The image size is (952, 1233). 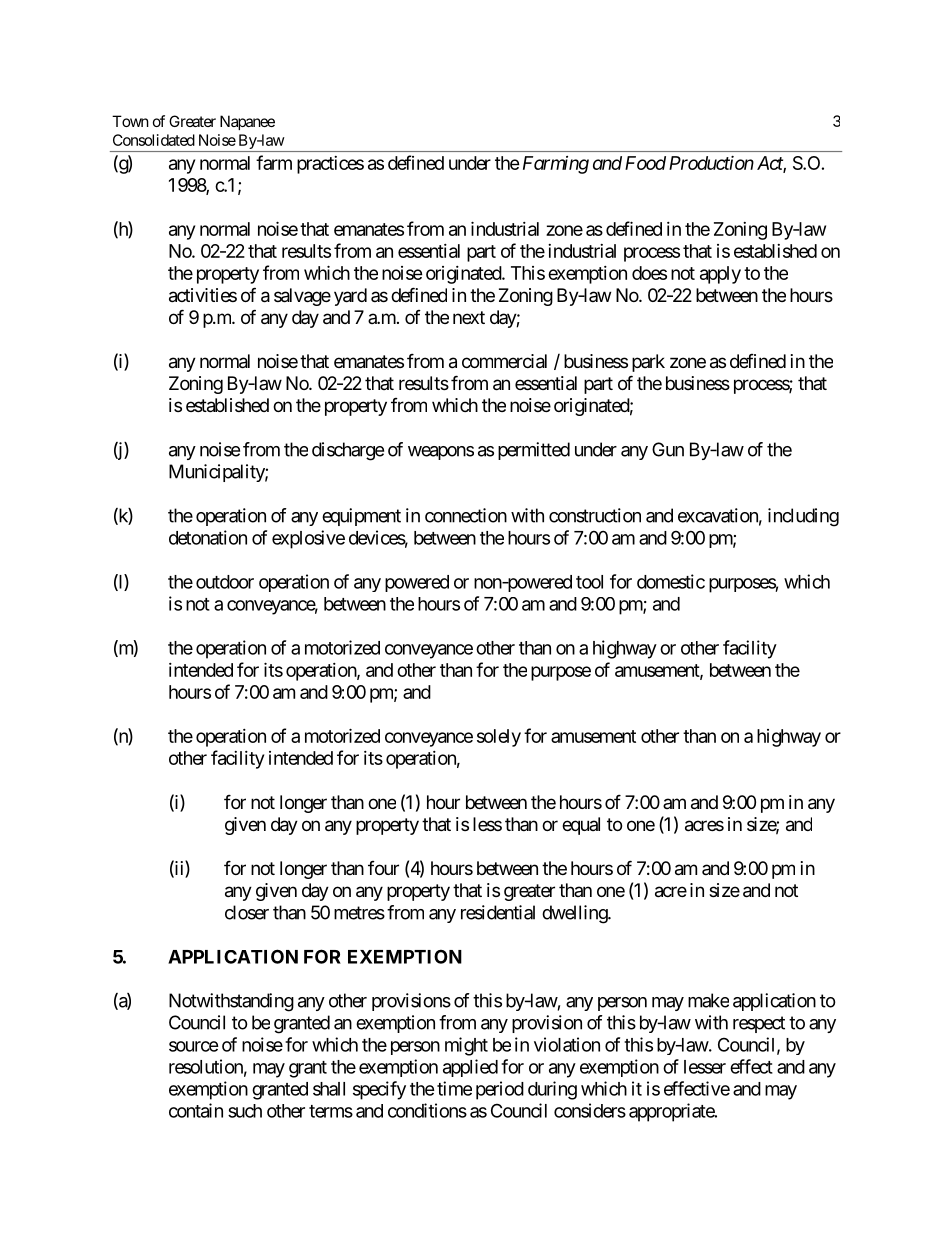 What do you see at coordinates (803, 517) in the document?
I see `including` at bounding box center [803, 517].
